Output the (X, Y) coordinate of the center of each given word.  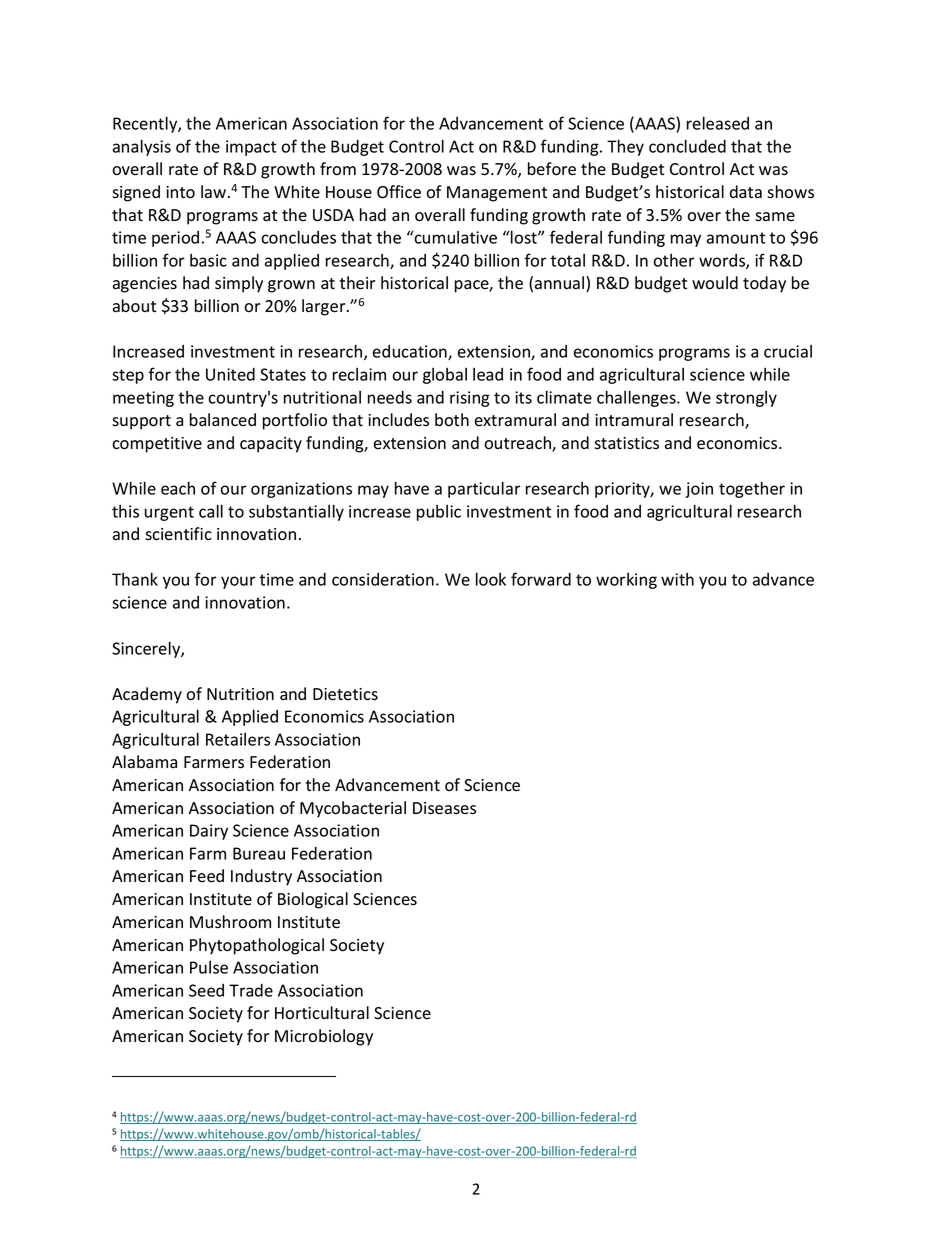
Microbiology (324, 1037)
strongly (746, 399)
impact (251, 148)
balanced (223, 419)
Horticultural (322, 1013)
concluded (687, 146)
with (677, 579)
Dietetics (345, 694)
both (452, 420)
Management (497, 194)
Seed (206, 990)
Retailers (238, 739)
